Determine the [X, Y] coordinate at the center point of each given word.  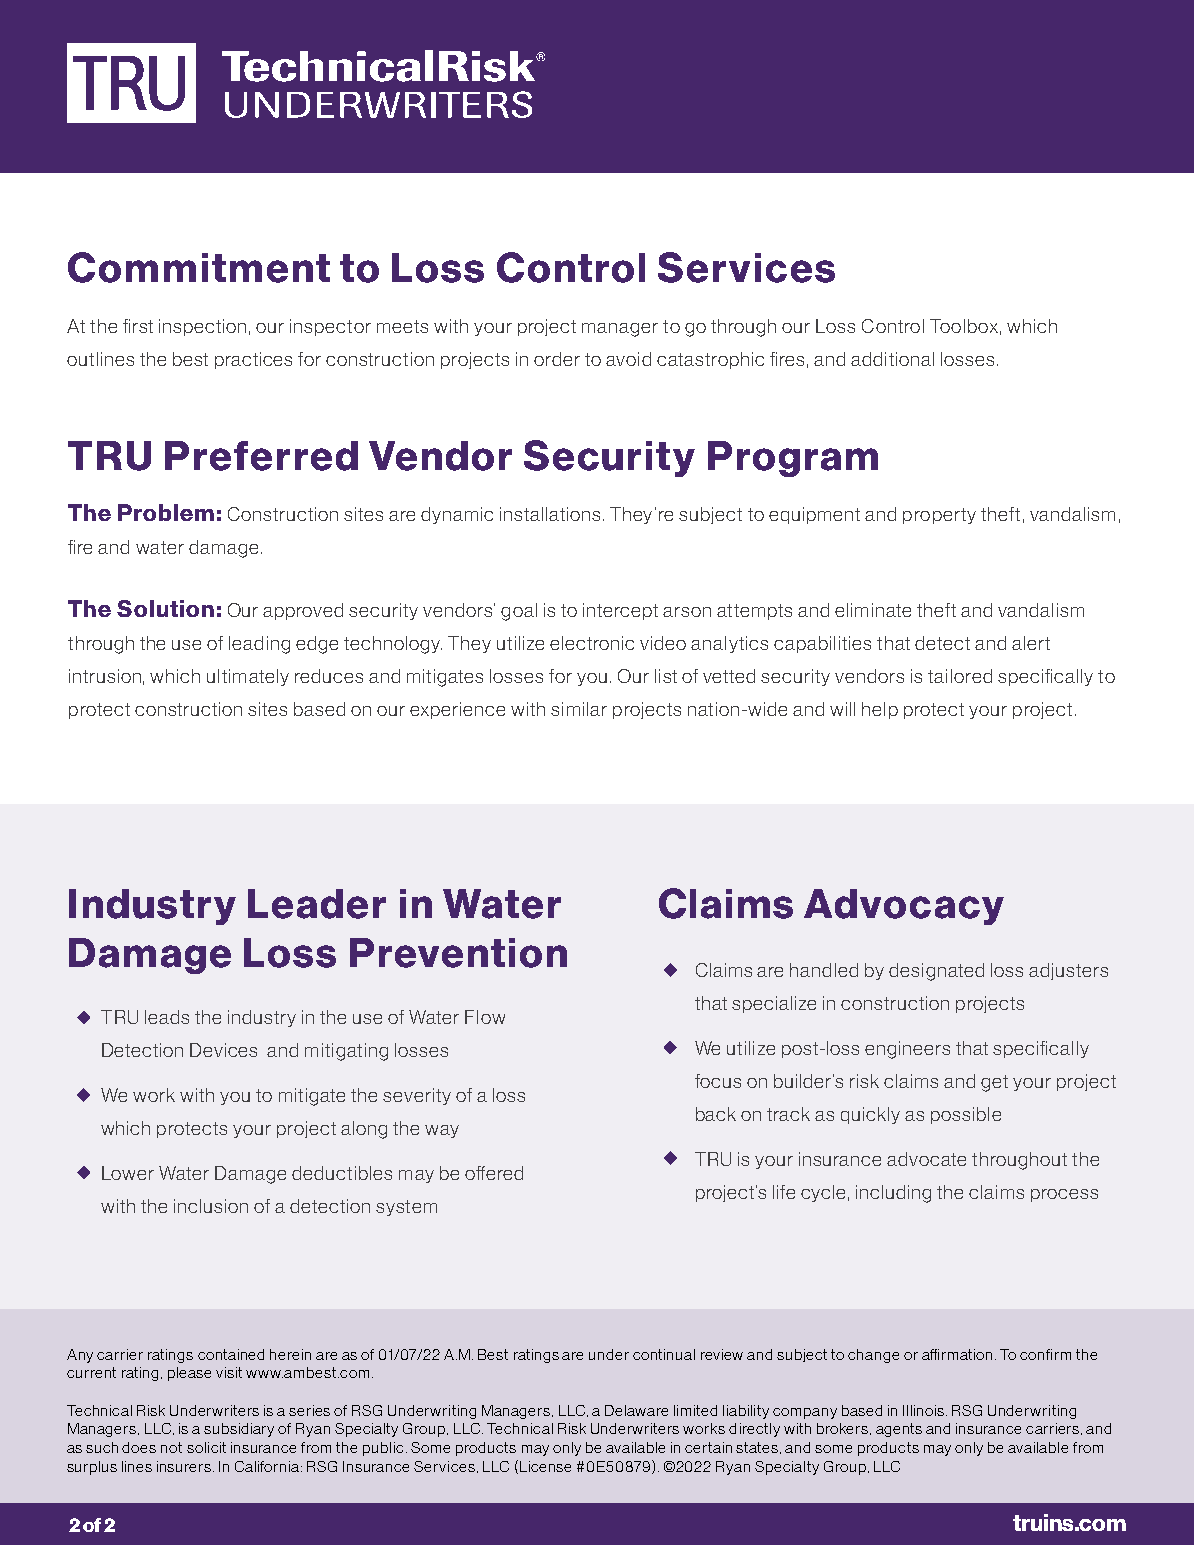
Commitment [199, 267]
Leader [317, 904]
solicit [206, 1447]
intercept [620, 611]
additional [892, 359]
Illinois [925, 1410]
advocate [926, 1159]
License [545, 1466]
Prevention [458, 953]
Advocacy [904, 907]
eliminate [873, 610]
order [557, 359]
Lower [128, 1173]
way [442, 1131]
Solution [165, 608]
